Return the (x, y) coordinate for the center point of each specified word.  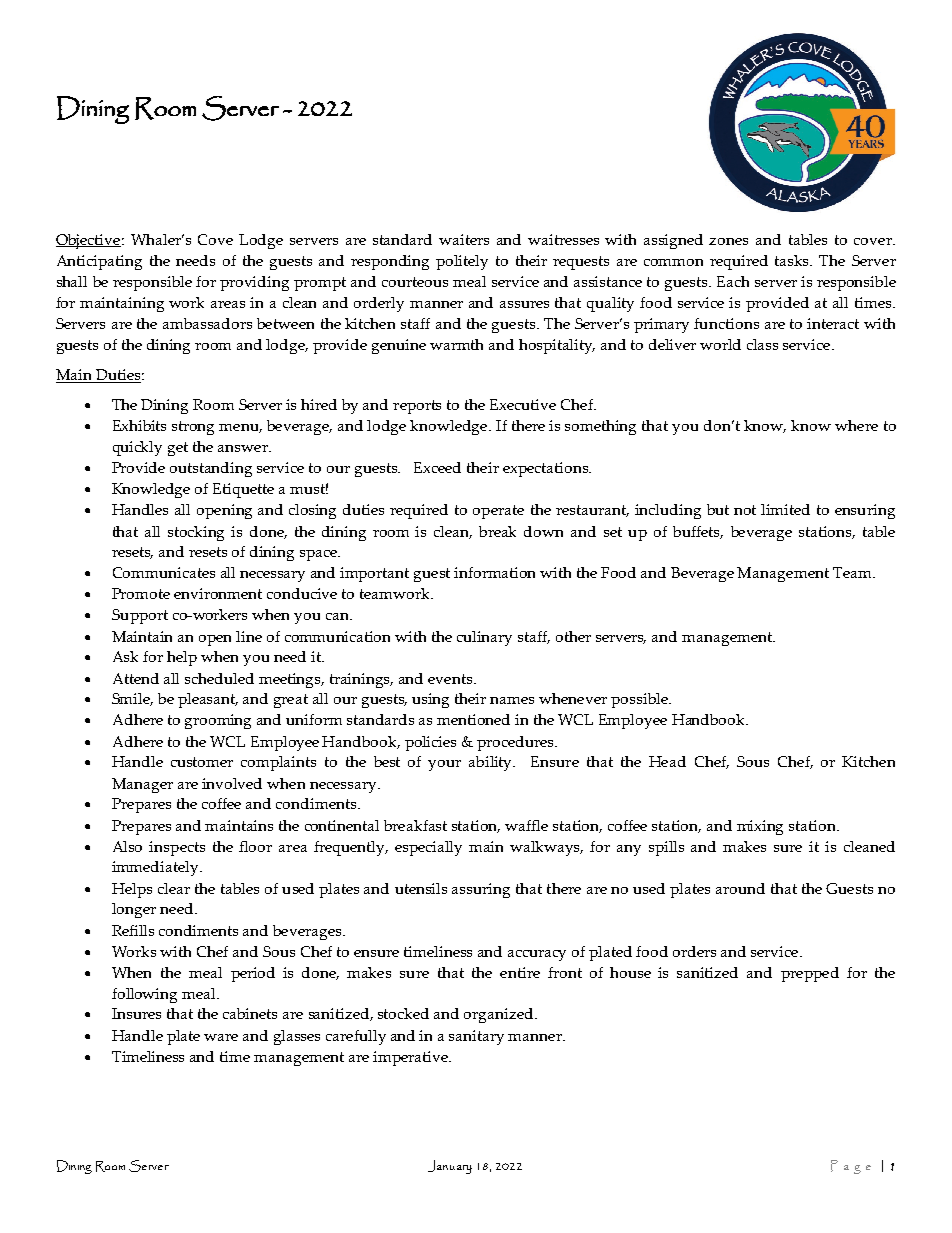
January (450, 1167)
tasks (793, 260)
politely (462, 262)
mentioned (473, 719)
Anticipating (99, 262)
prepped (810, 974)
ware (221, 1037)
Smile (132, 699)
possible (640, 700)
